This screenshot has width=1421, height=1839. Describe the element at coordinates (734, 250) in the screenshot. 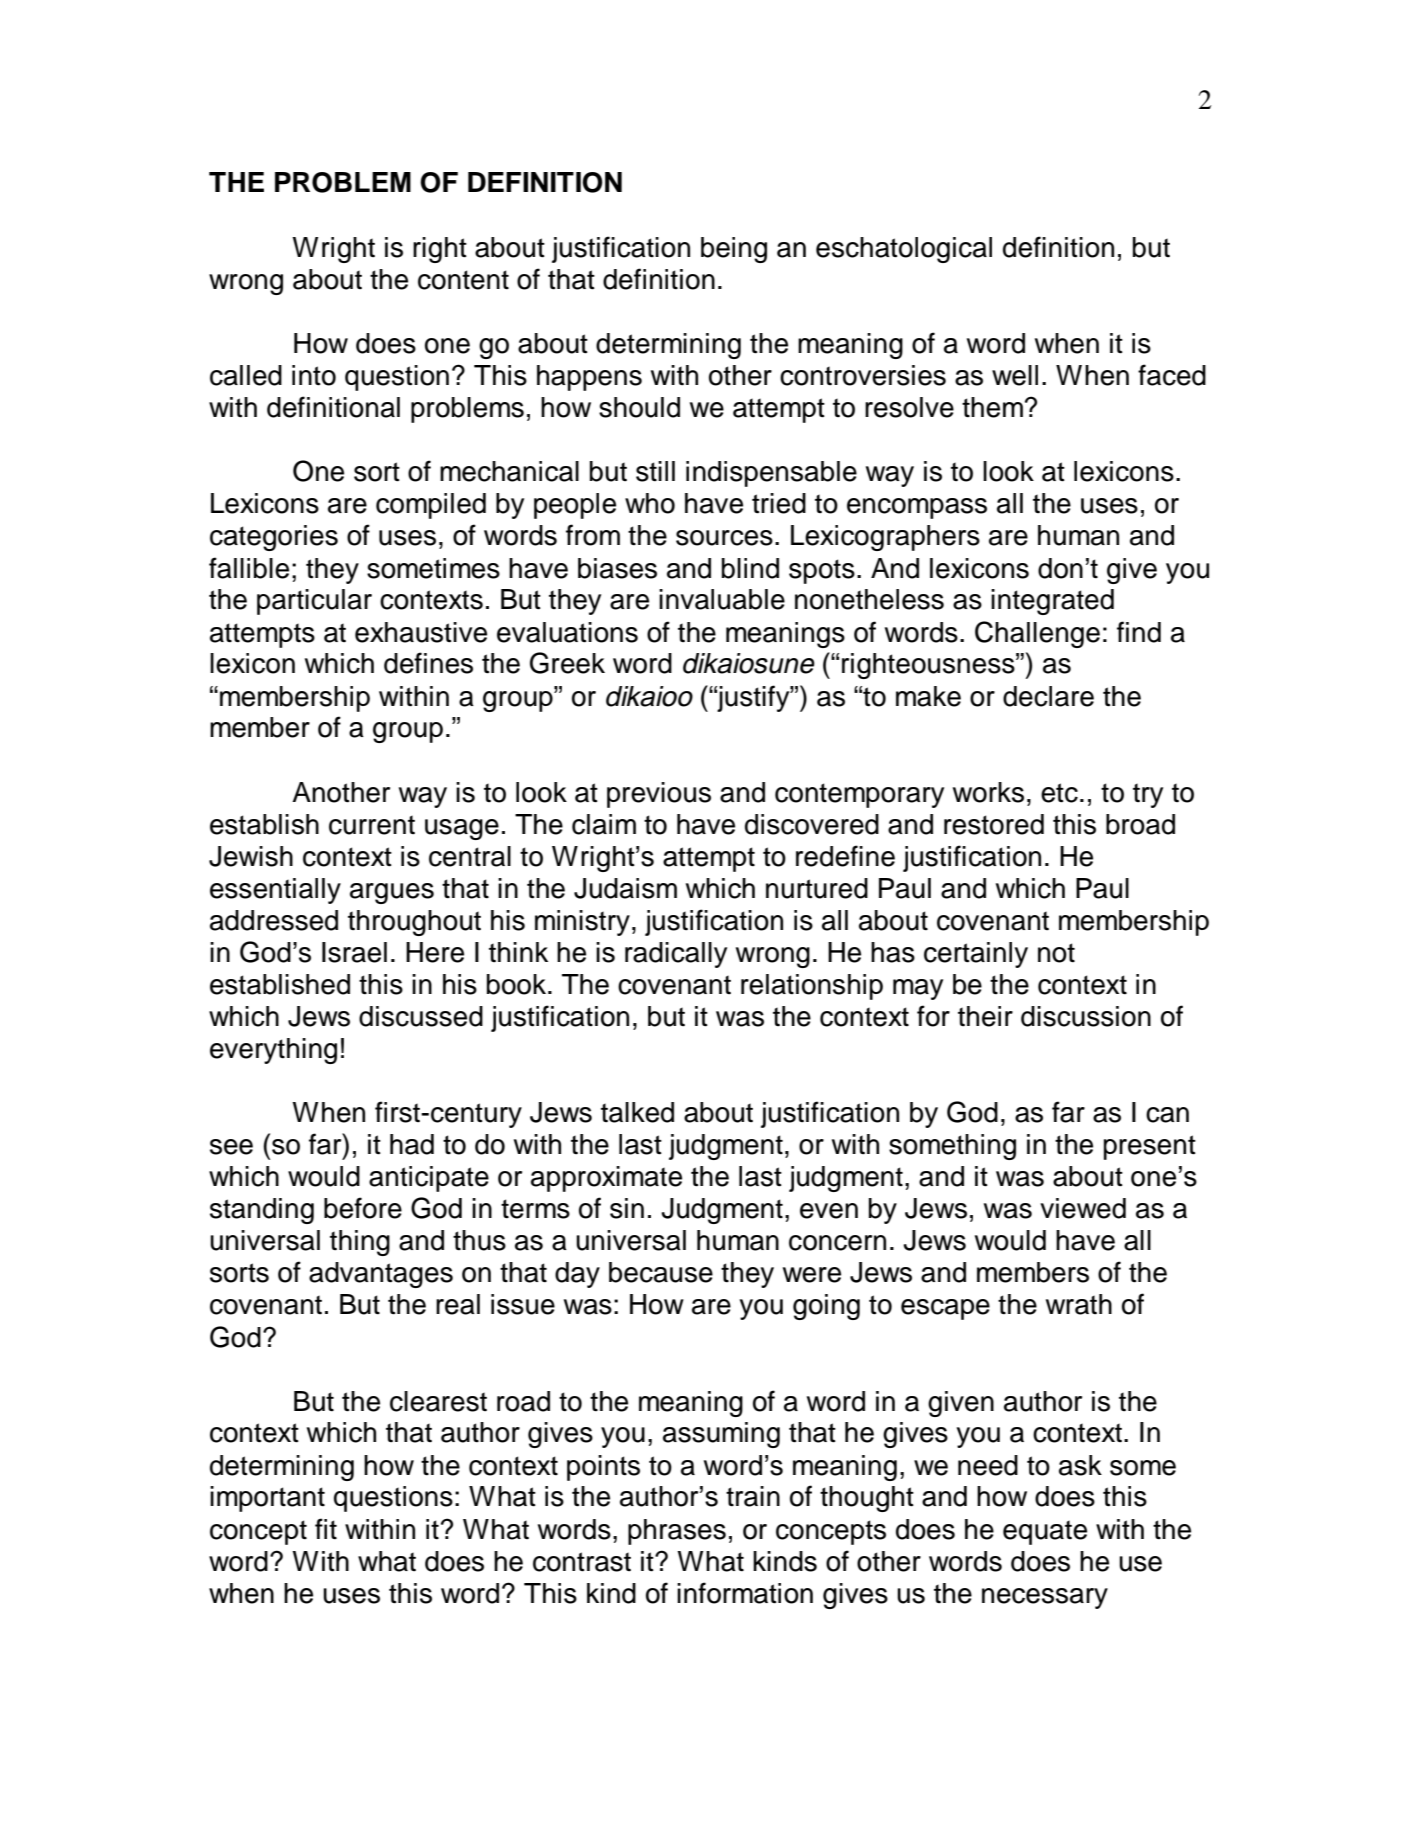

I see `being` at that location.
